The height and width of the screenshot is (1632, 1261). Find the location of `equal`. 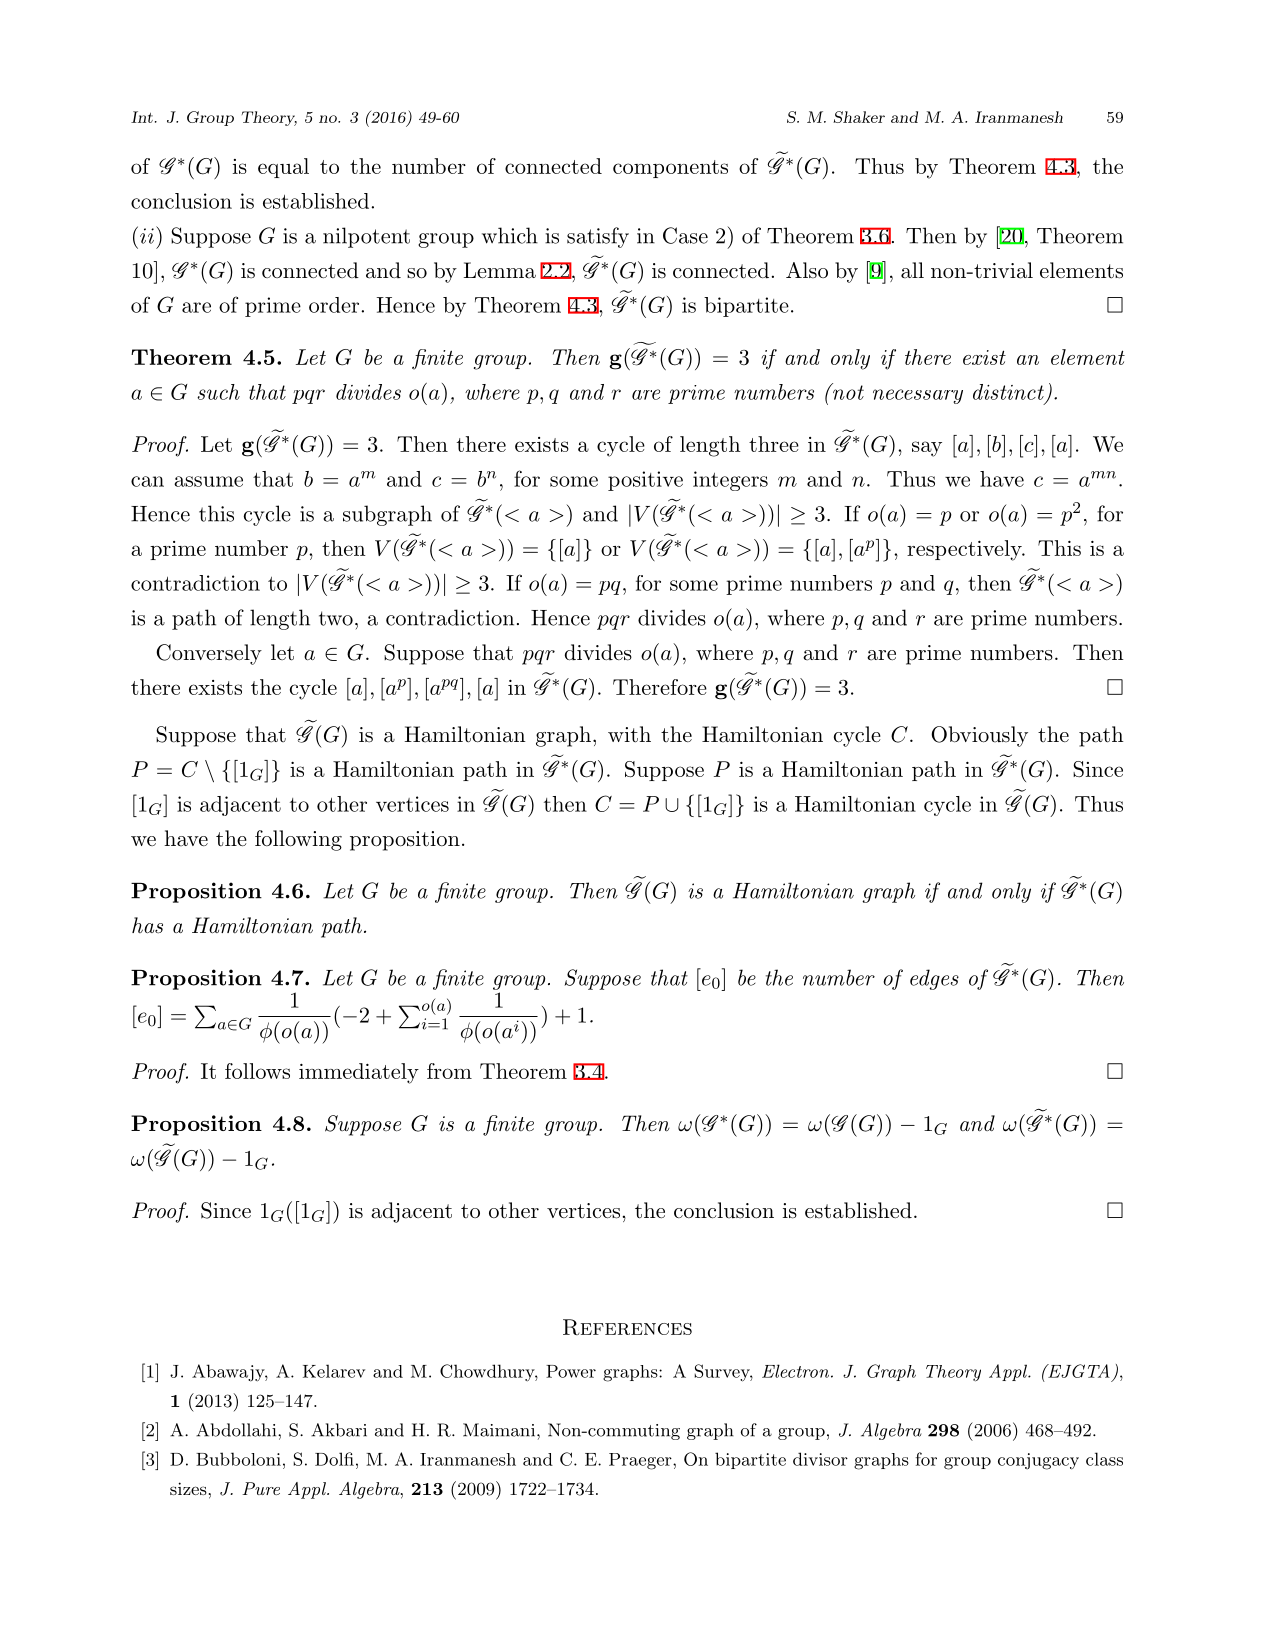

equal is located at coordinates (283, 168).
